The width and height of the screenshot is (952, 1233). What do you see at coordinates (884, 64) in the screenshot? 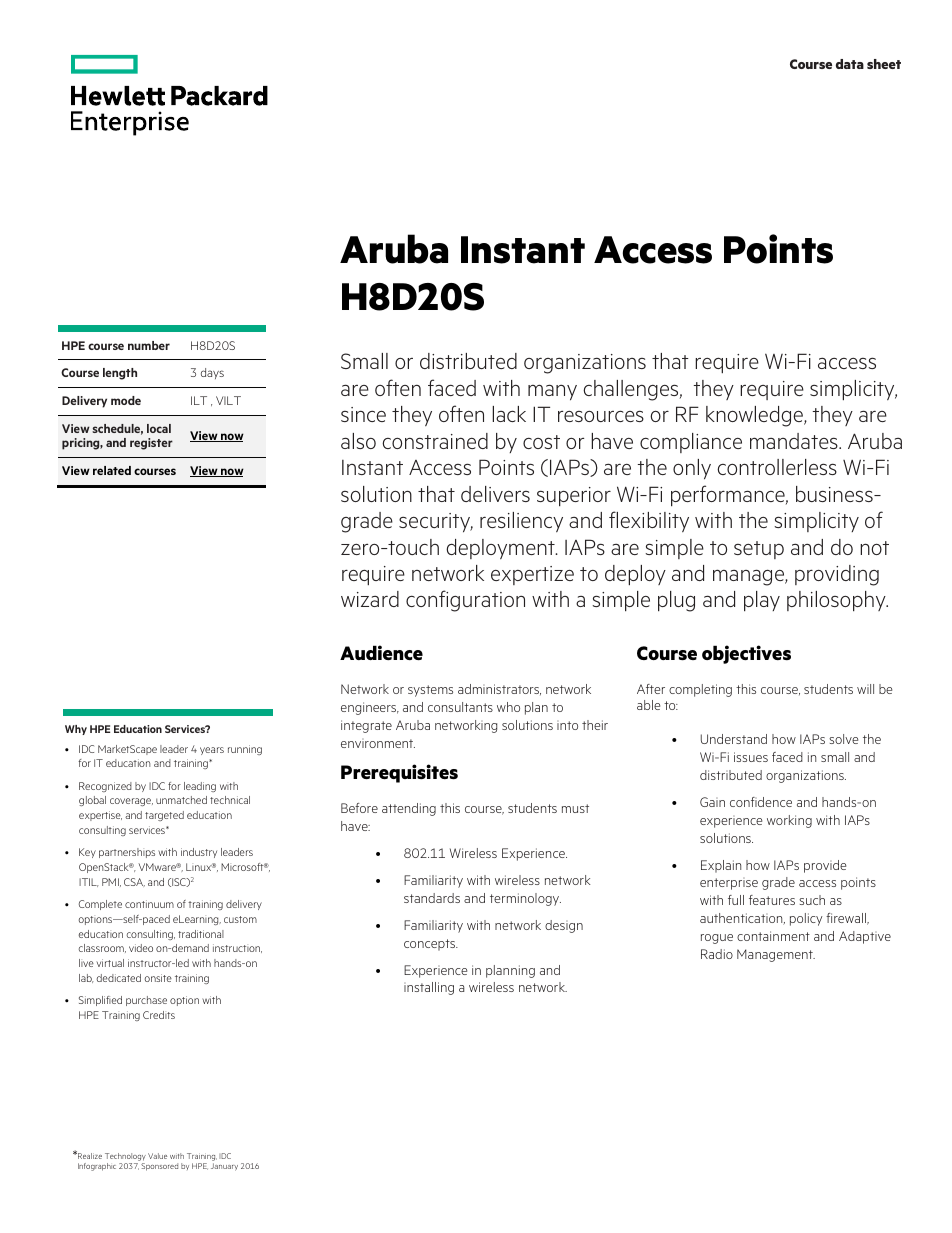
I see `sheet` at bounding box center [884, 64].
